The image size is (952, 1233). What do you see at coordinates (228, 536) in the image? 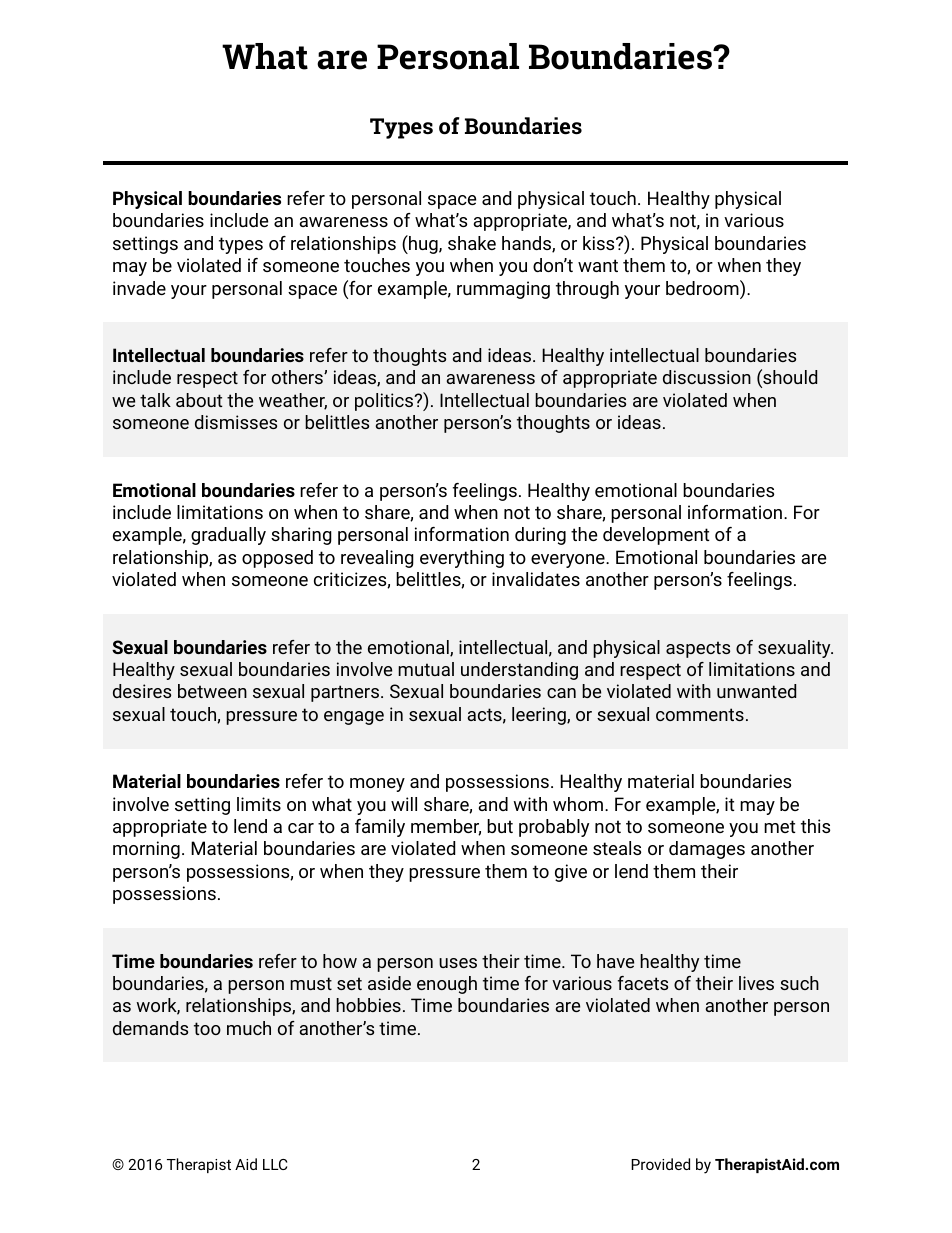
I see `gradually` at bounding box center [228, 536].
